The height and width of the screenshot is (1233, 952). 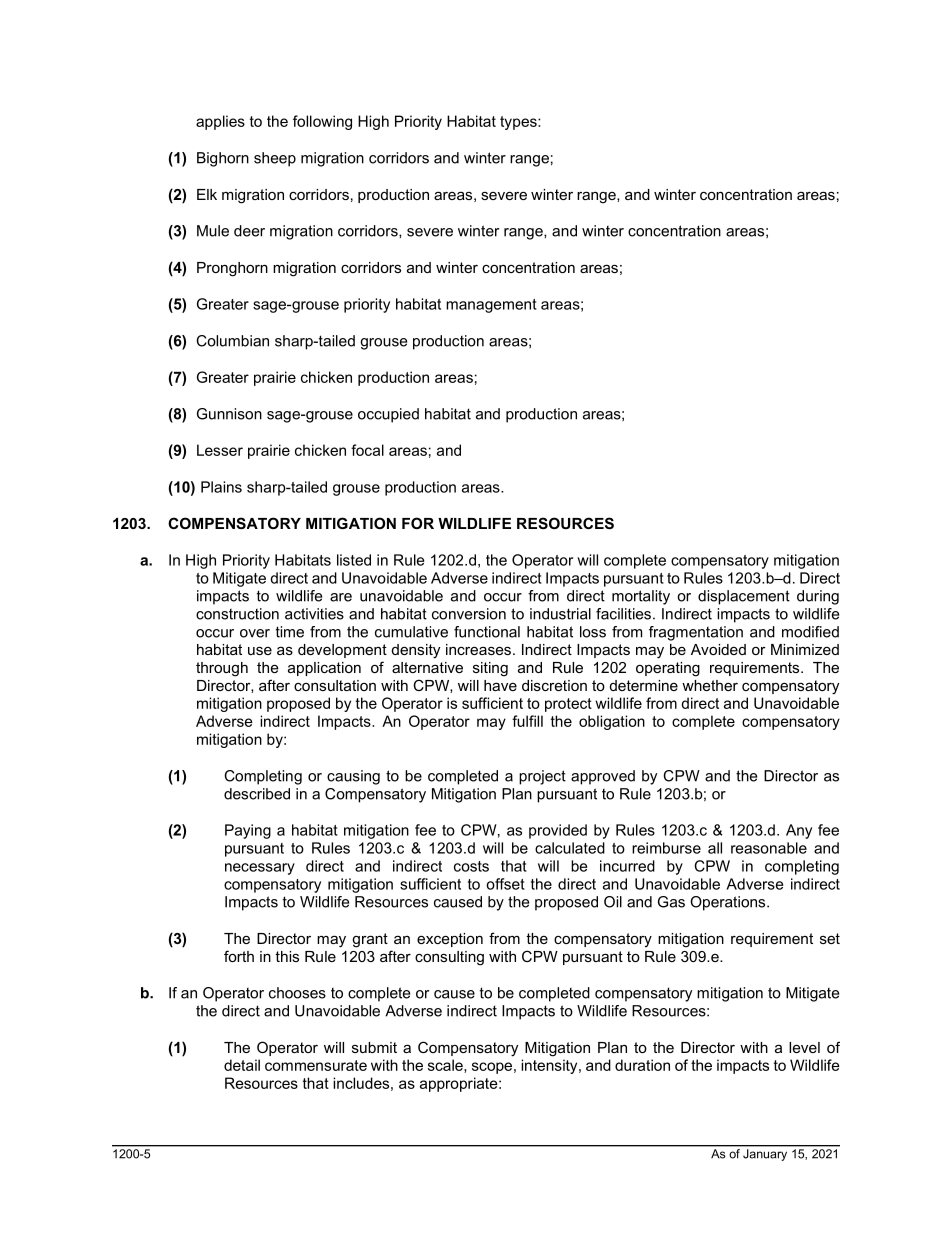 I want to click on occupied, so click(x=388, y=415).
